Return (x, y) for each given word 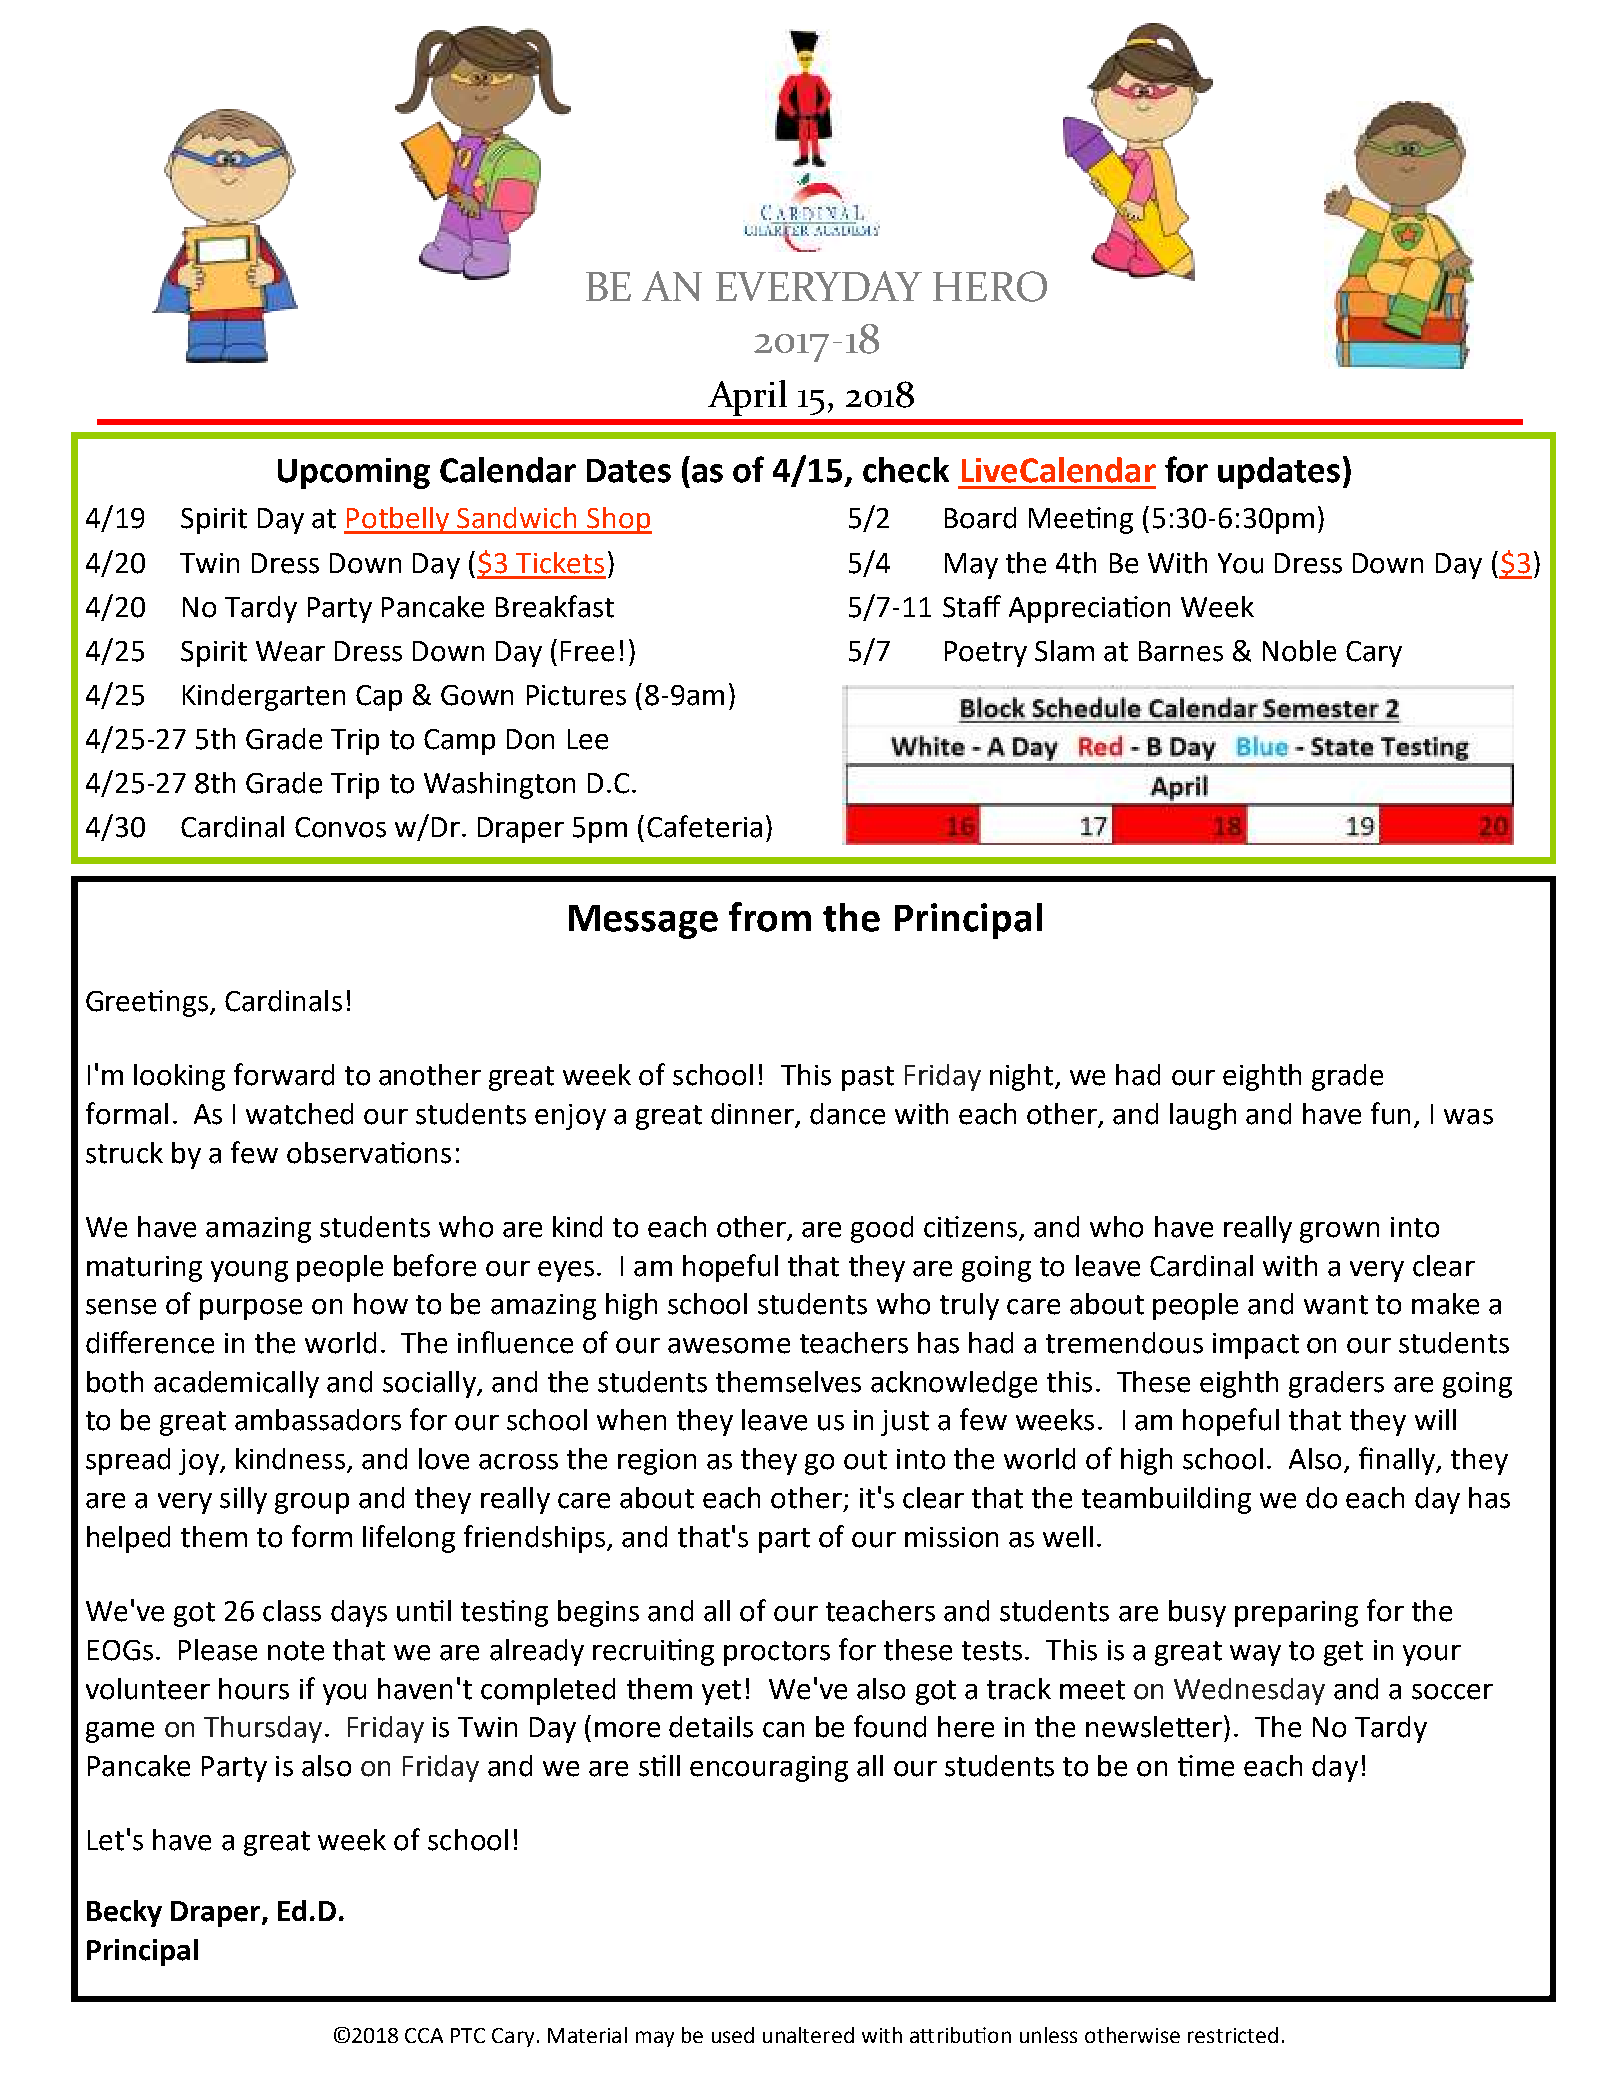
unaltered (808, 2035)
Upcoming (354, 473)
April (747, 398)
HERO (990, 286)
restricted (1233, 2035)
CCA (424, 2035)
